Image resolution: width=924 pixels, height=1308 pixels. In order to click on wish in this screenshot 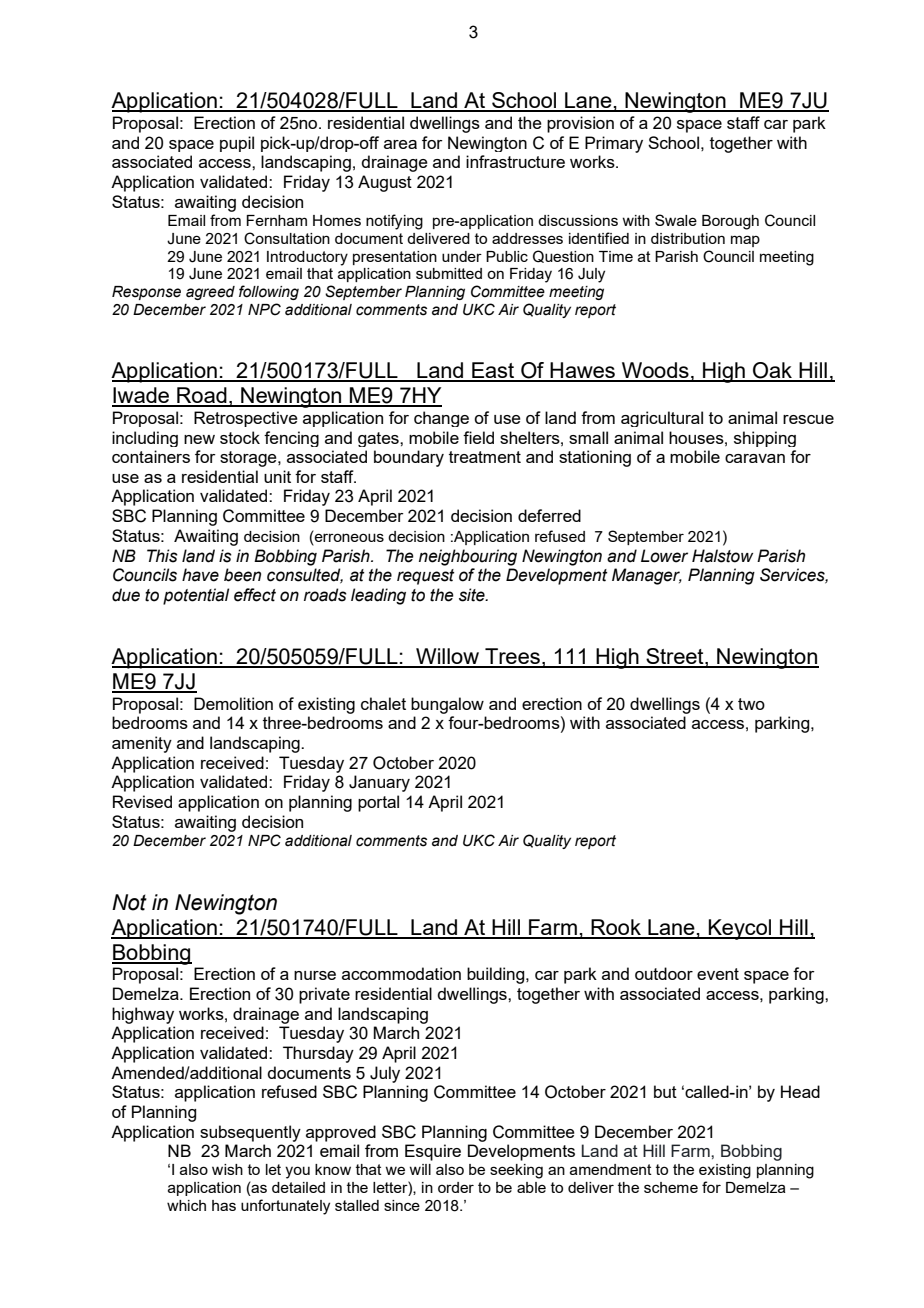, I will do `click(227, 1169)`.
